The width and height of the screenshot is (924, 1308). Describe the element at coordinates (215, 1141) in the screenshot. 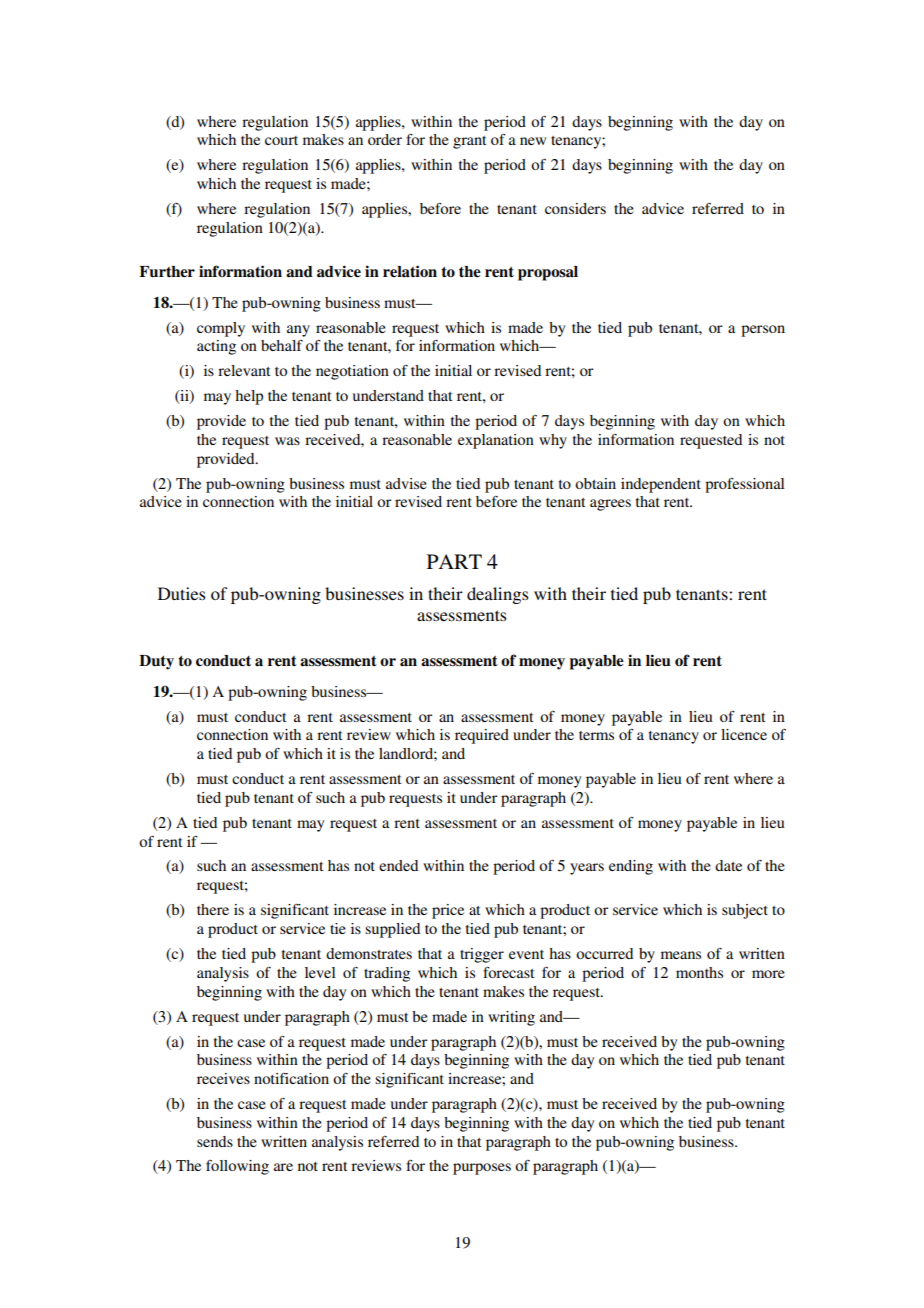

I see `sends` at that location.
